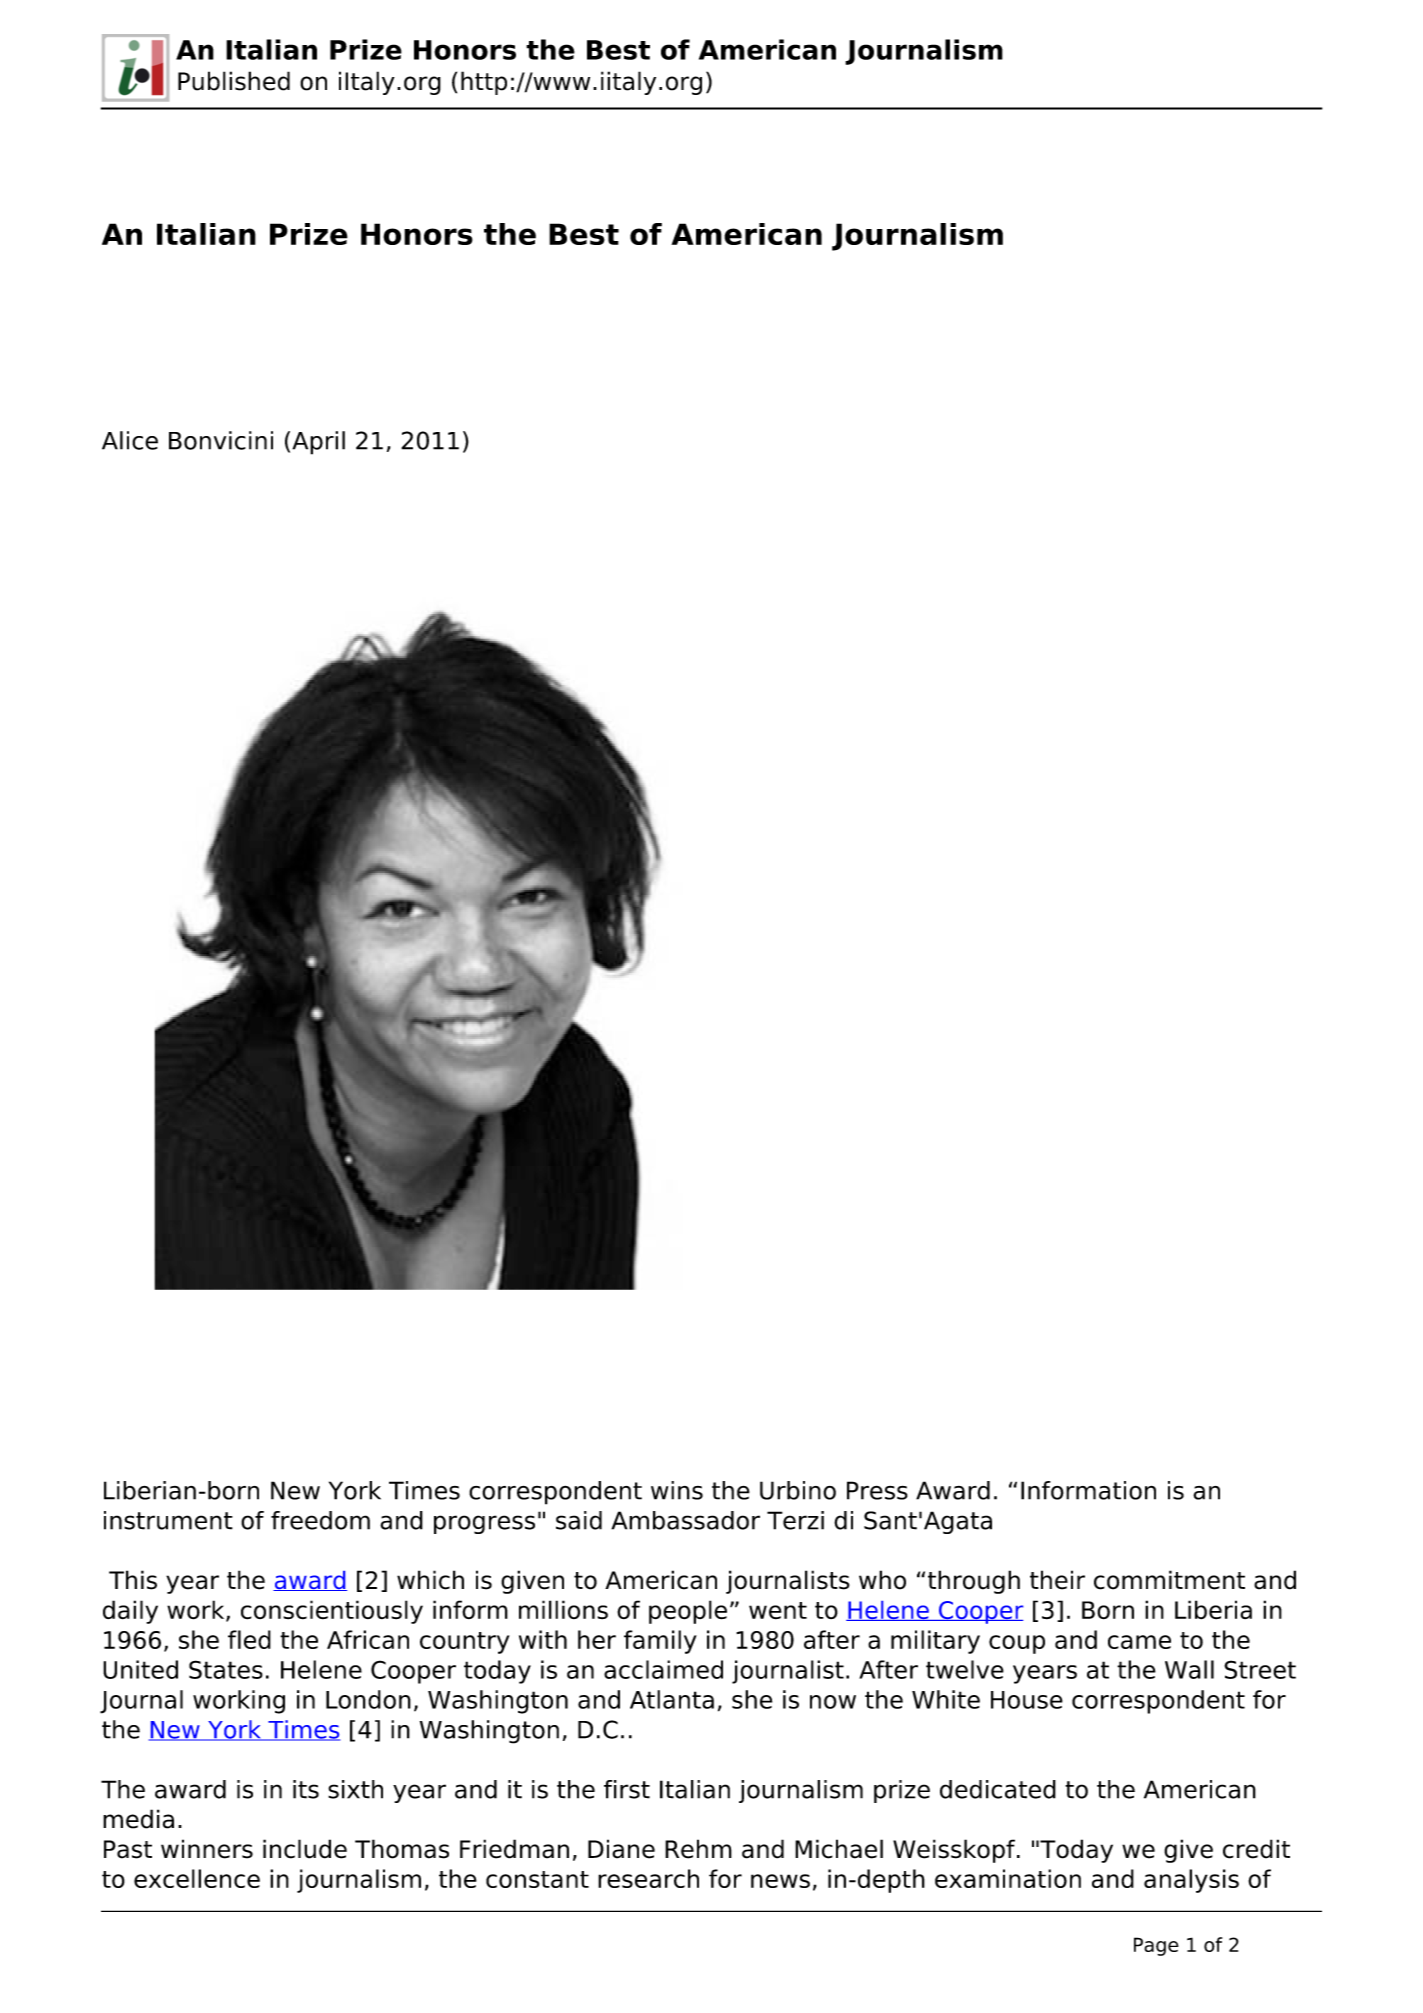 The width and height of the image is (1423, 2013). What do you see at coordinates (318, 443) in the image?
I see `April` at bounding box center [318, 443].
